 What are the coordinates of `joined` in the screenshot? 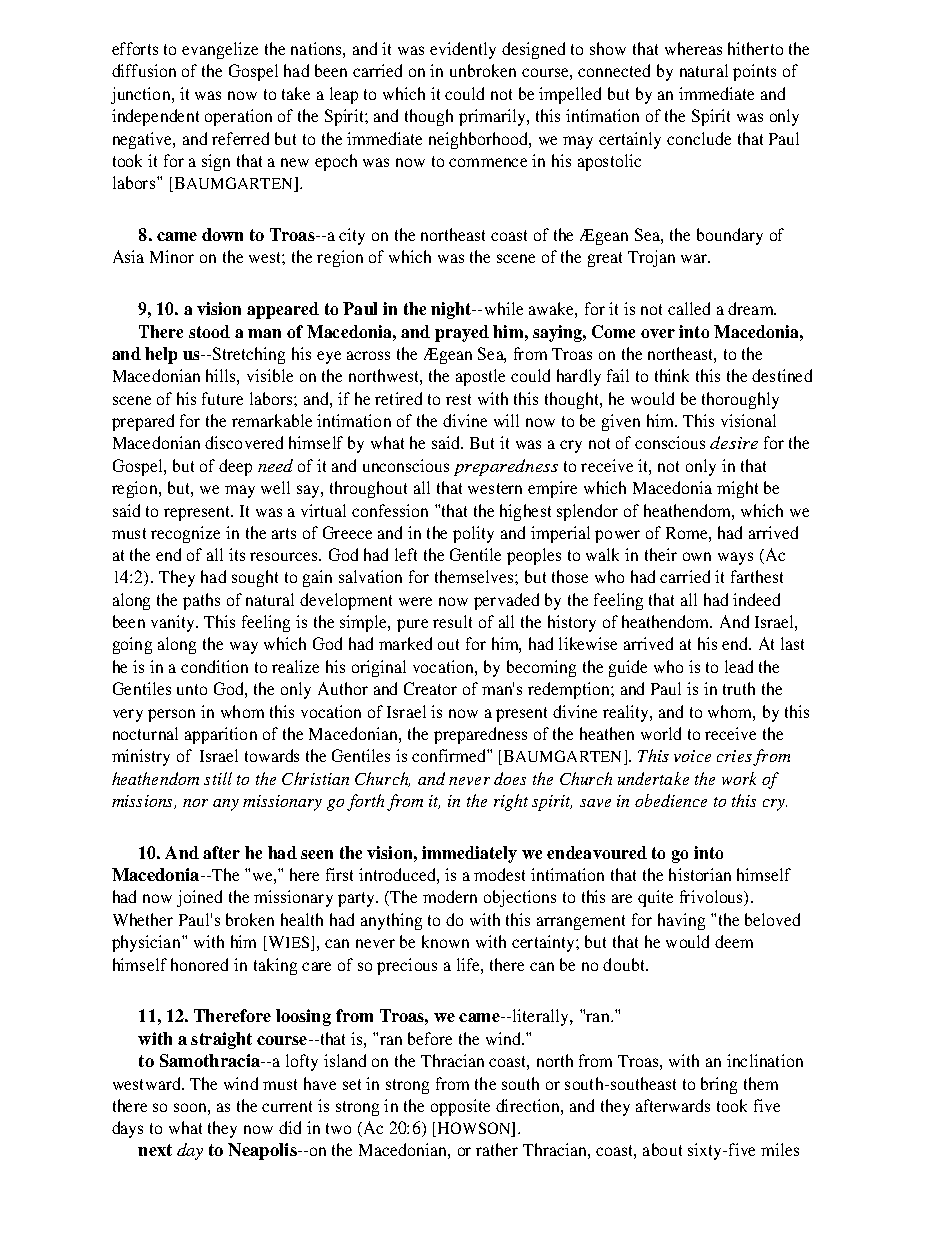 It's located at (199, 898).
